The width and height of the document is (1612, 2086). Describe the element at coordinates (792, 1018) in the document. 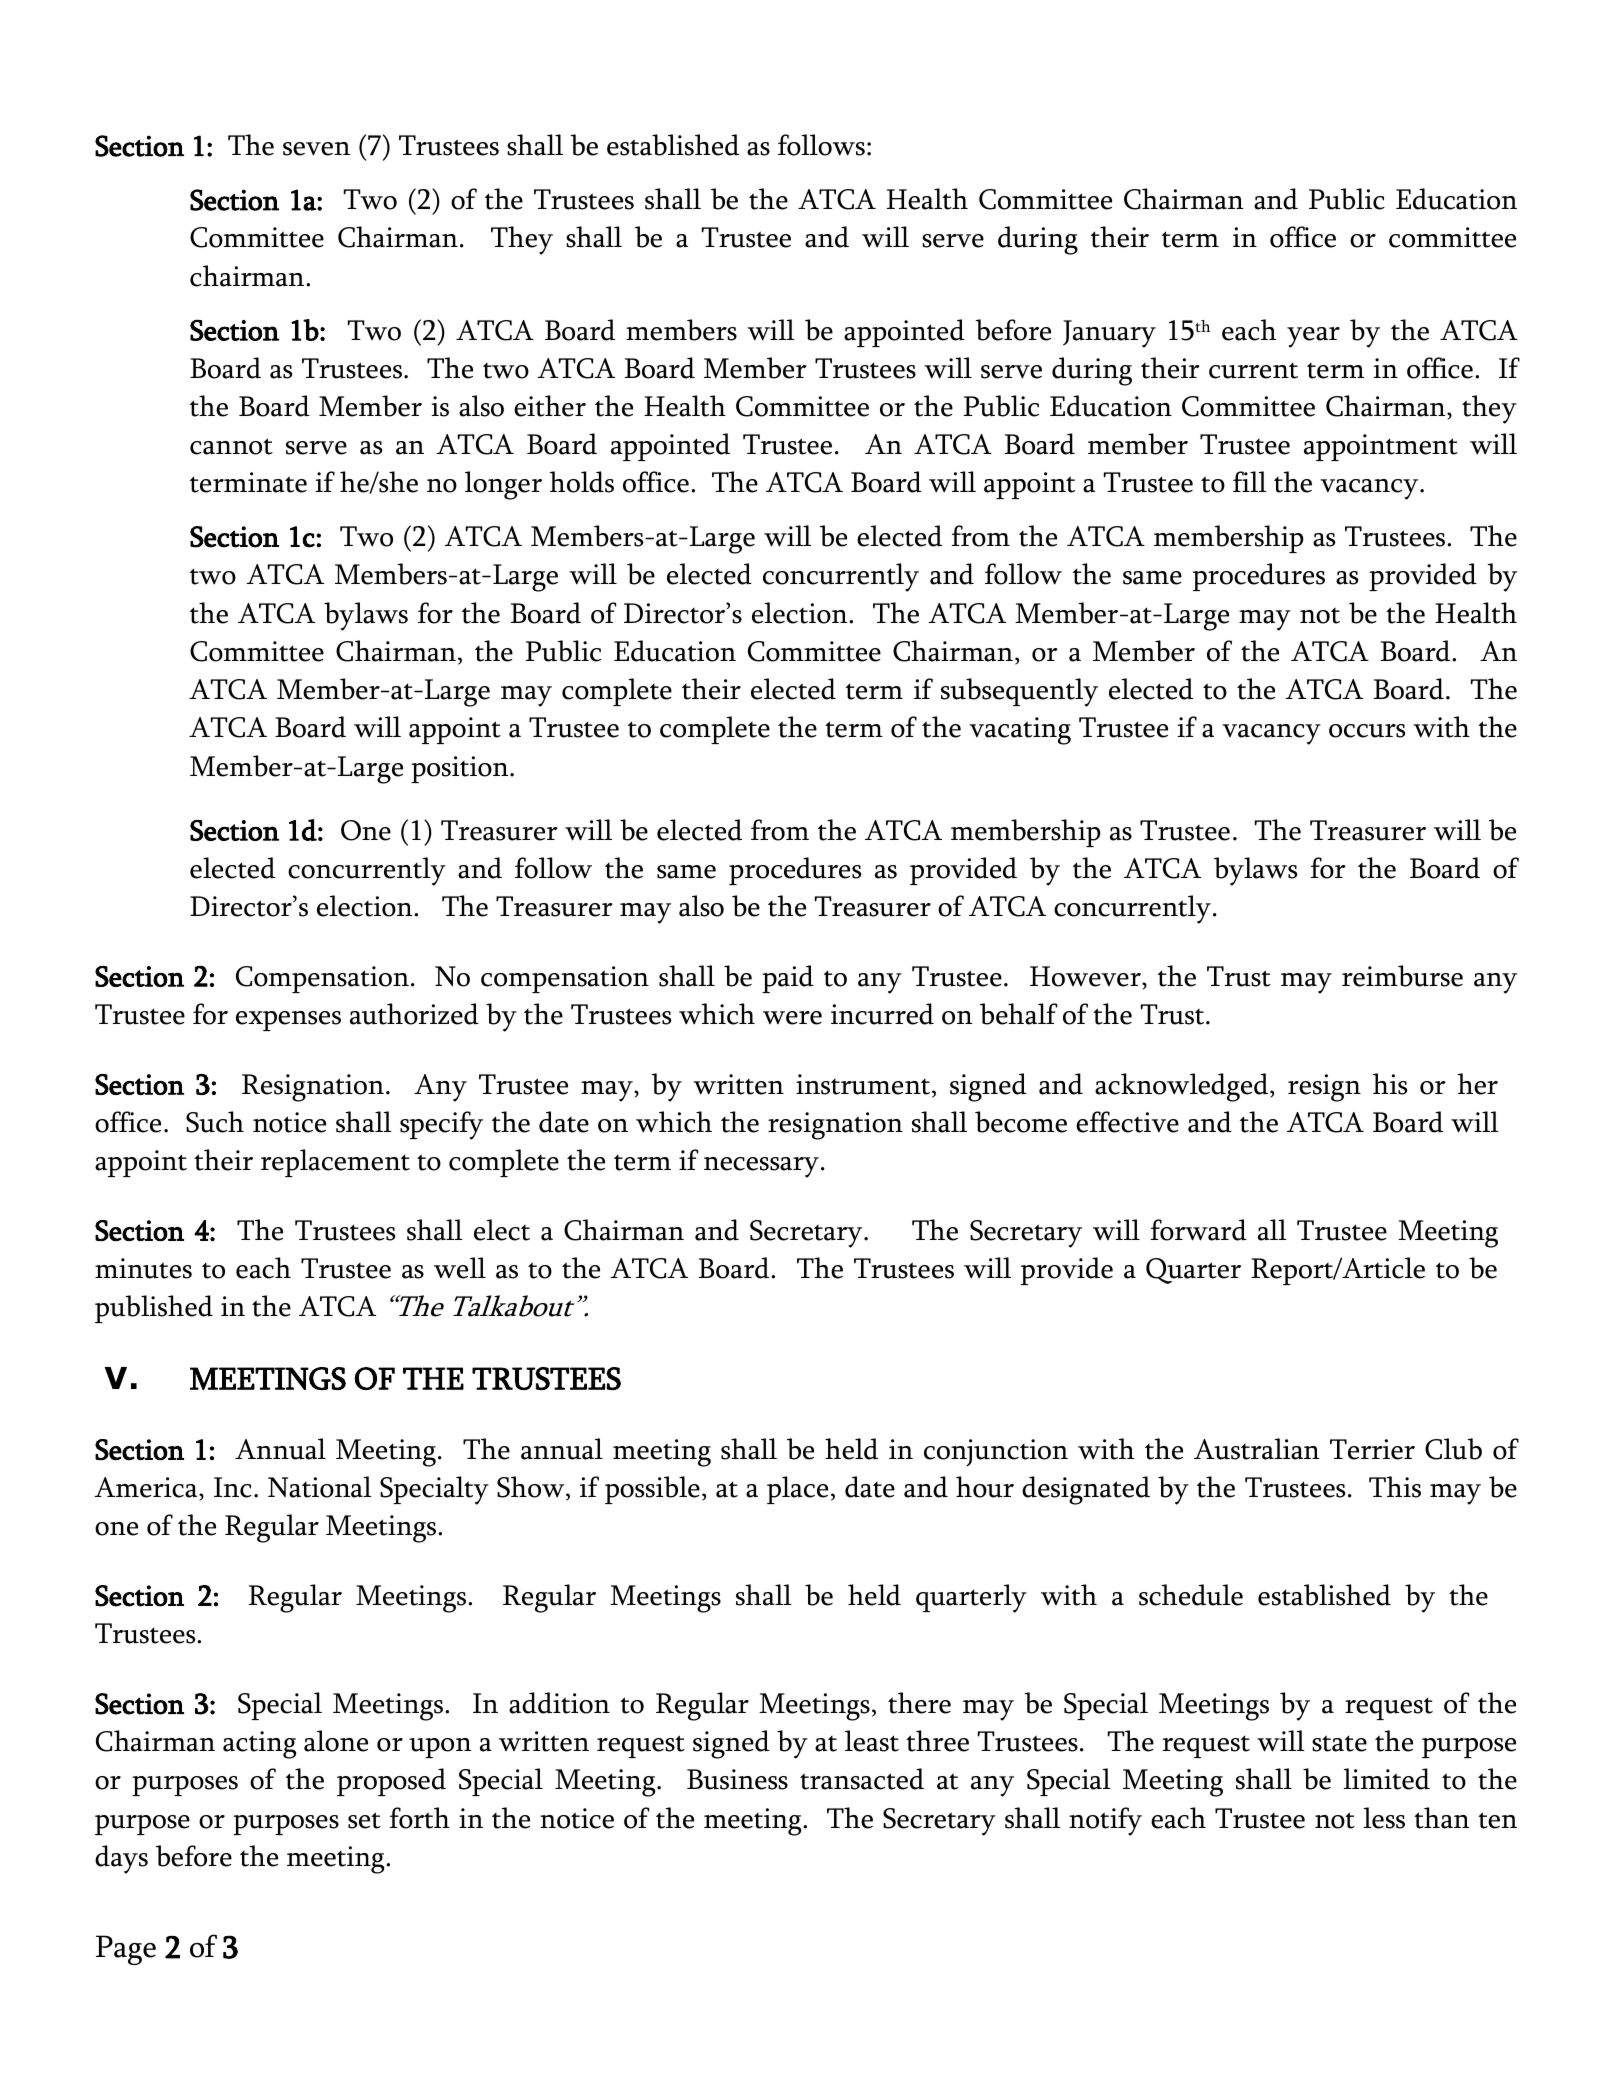

I see `were` at that location.
